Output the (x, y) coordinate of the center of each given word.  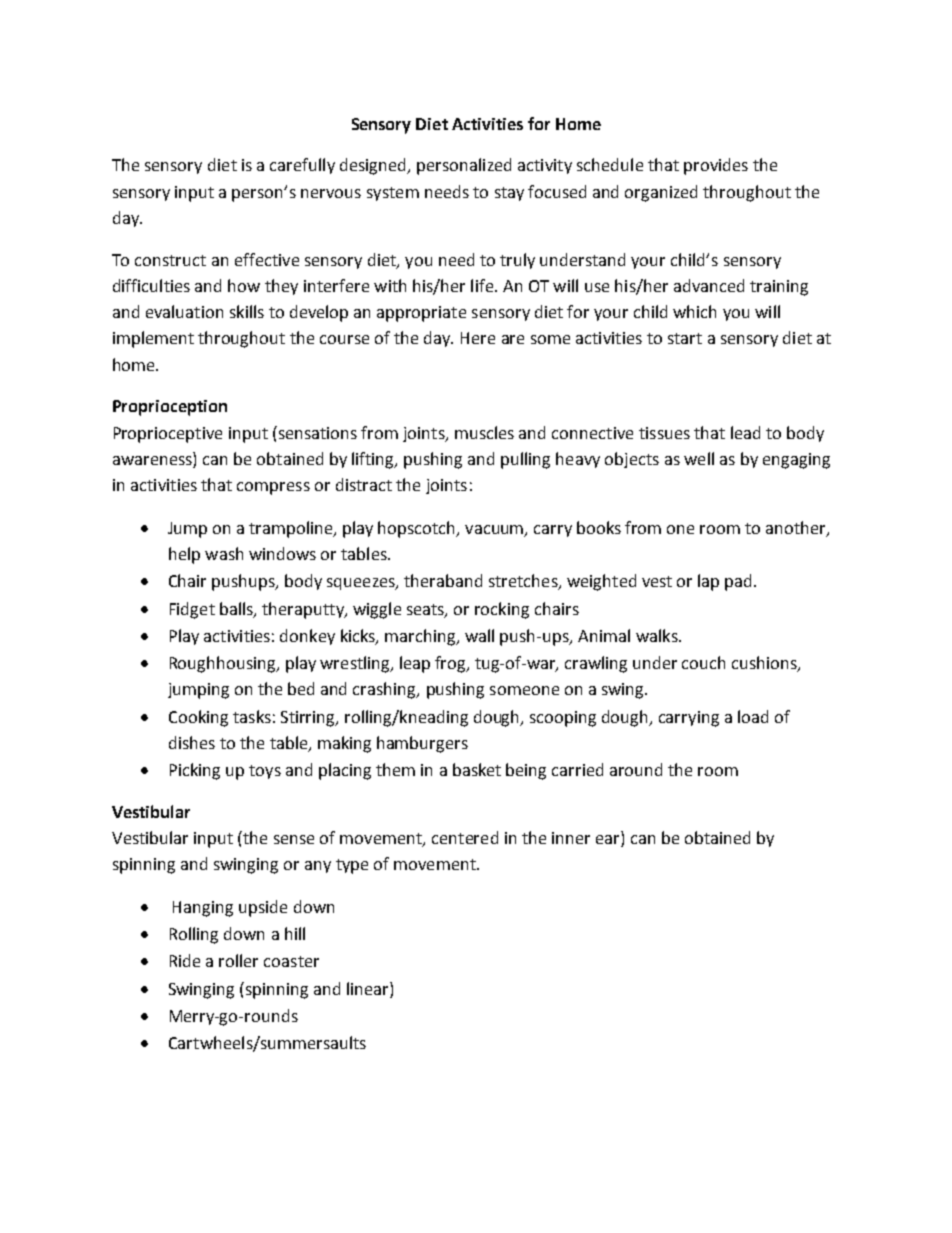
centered (465, 837)
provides (716, 166)
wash (224, 553)
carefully (302, 166)
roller (238, 960)
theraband (443, 580)
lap (708, 582)
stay (509, 194)
